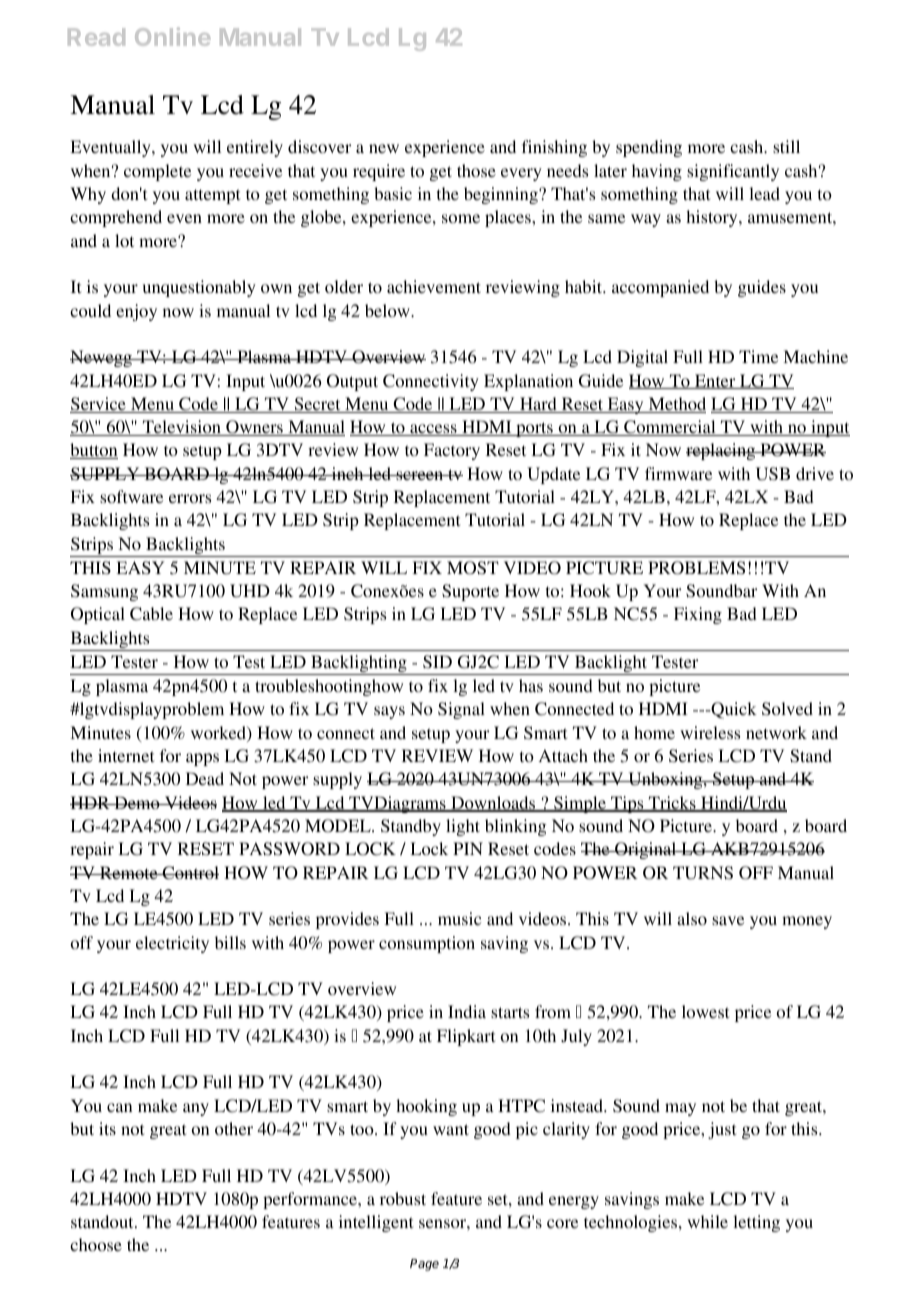  I want to click on while, so click(707, 1221).
